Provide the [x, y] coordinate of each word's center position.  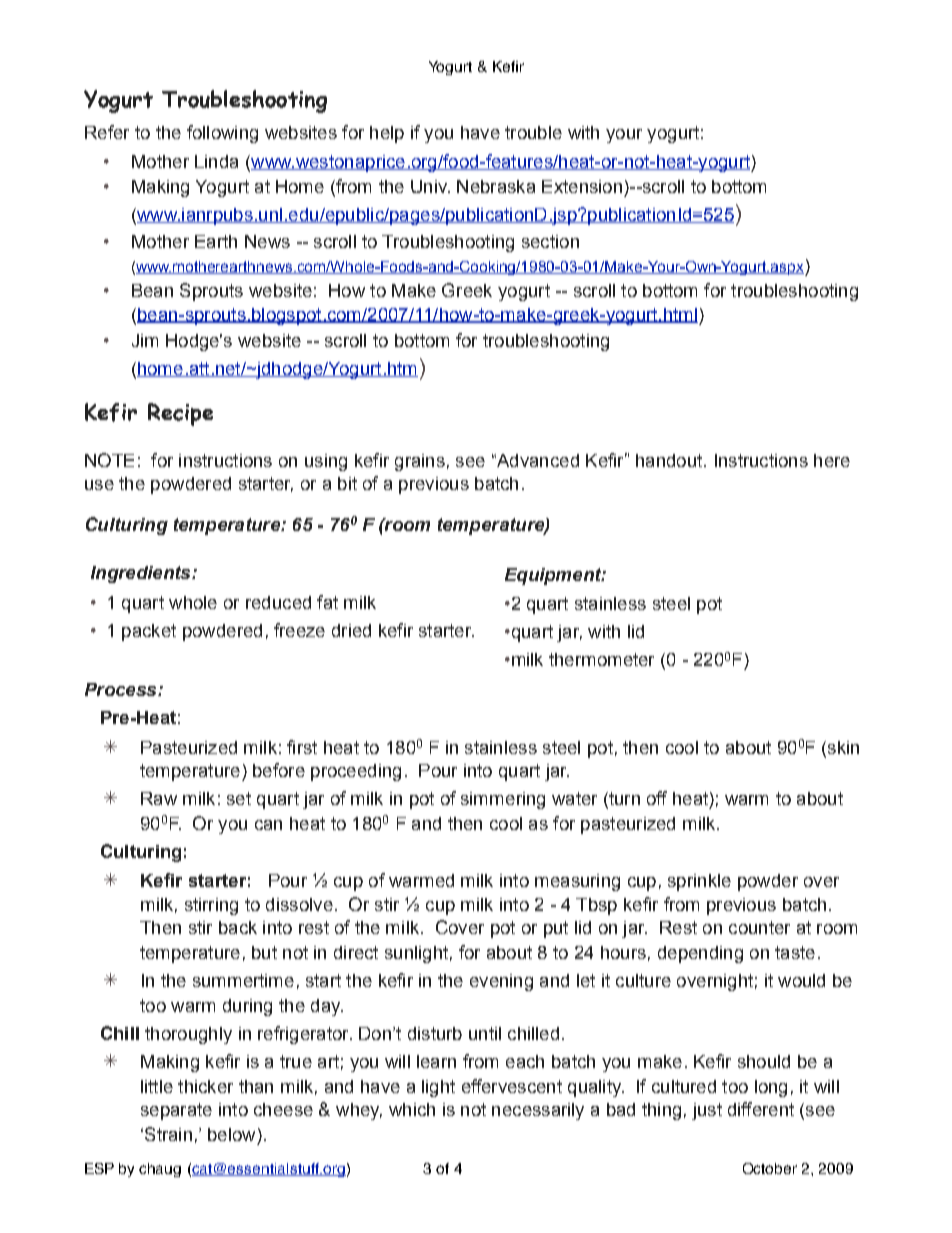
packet [149, 632]
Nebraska [496, 186]
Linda [216, 161]
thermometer [601, 659]
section [550, 241]
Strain [168, 1134]
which [412, 1109]
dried [351, 630]
